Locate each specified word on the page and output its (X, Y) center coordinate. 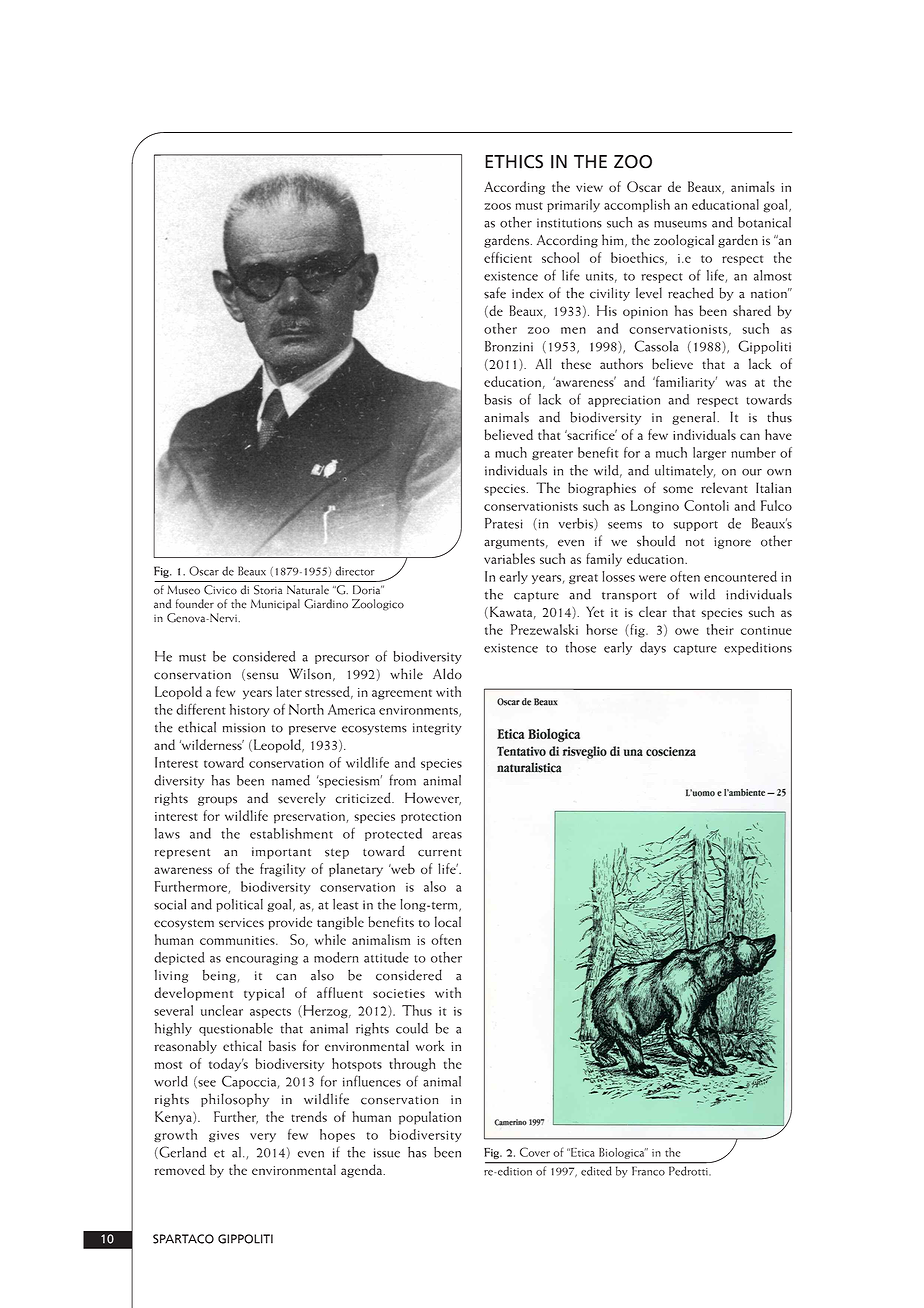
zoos (497, 206)
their (720, 629)
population (430, 1118)
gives (224, 1136)
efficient (508, 257)
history (250, 710)
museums (680, 224)
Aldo (447, 674)
